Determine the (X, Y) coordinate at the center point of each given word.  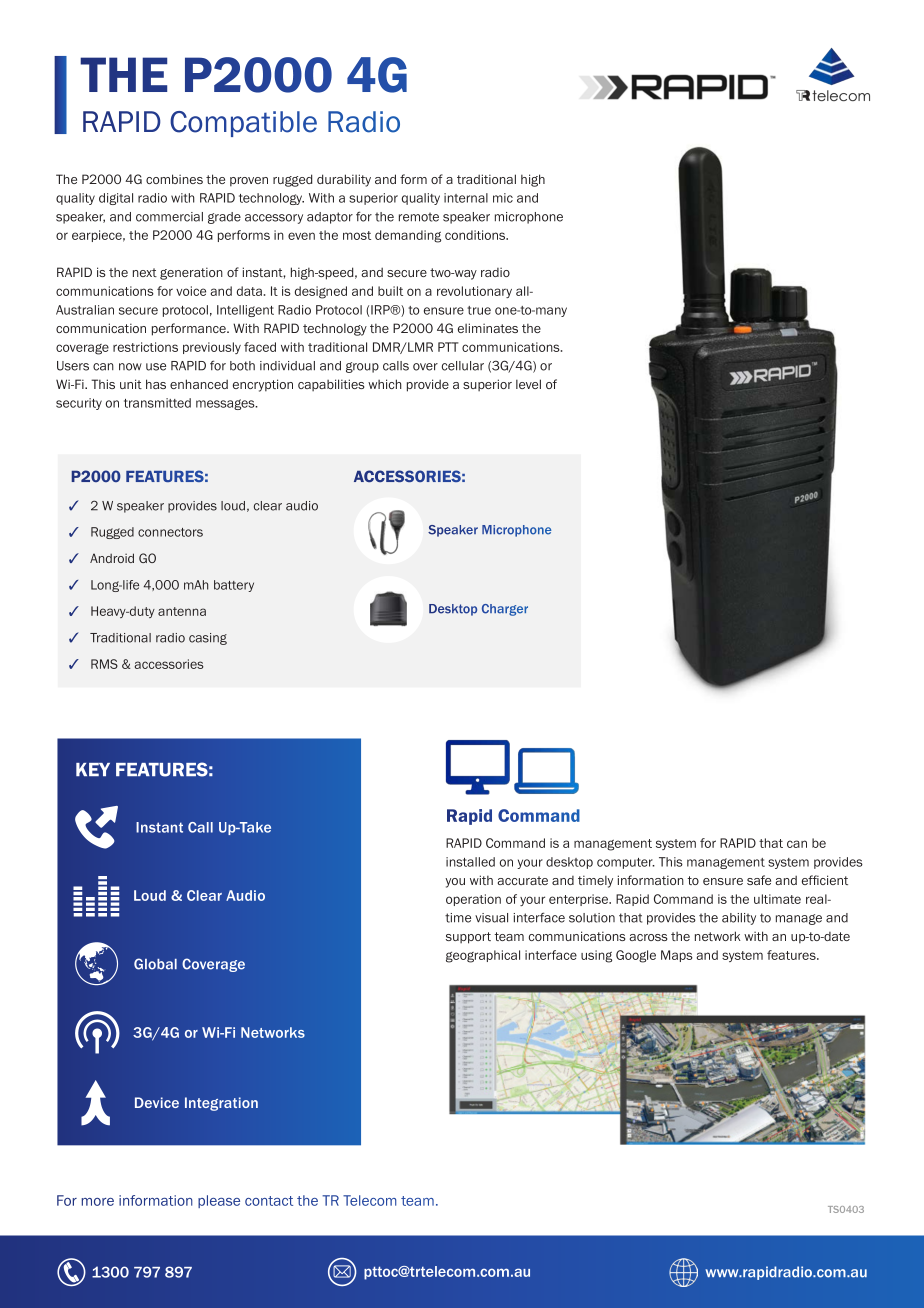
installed (470, 862)
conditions (476, 235)
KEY (93, 769)
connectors (170, 532)
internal (466, 198)
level (528, 384)
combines (174, 179)
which (385, 384)
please (219, 1201)
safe (759, 880)
